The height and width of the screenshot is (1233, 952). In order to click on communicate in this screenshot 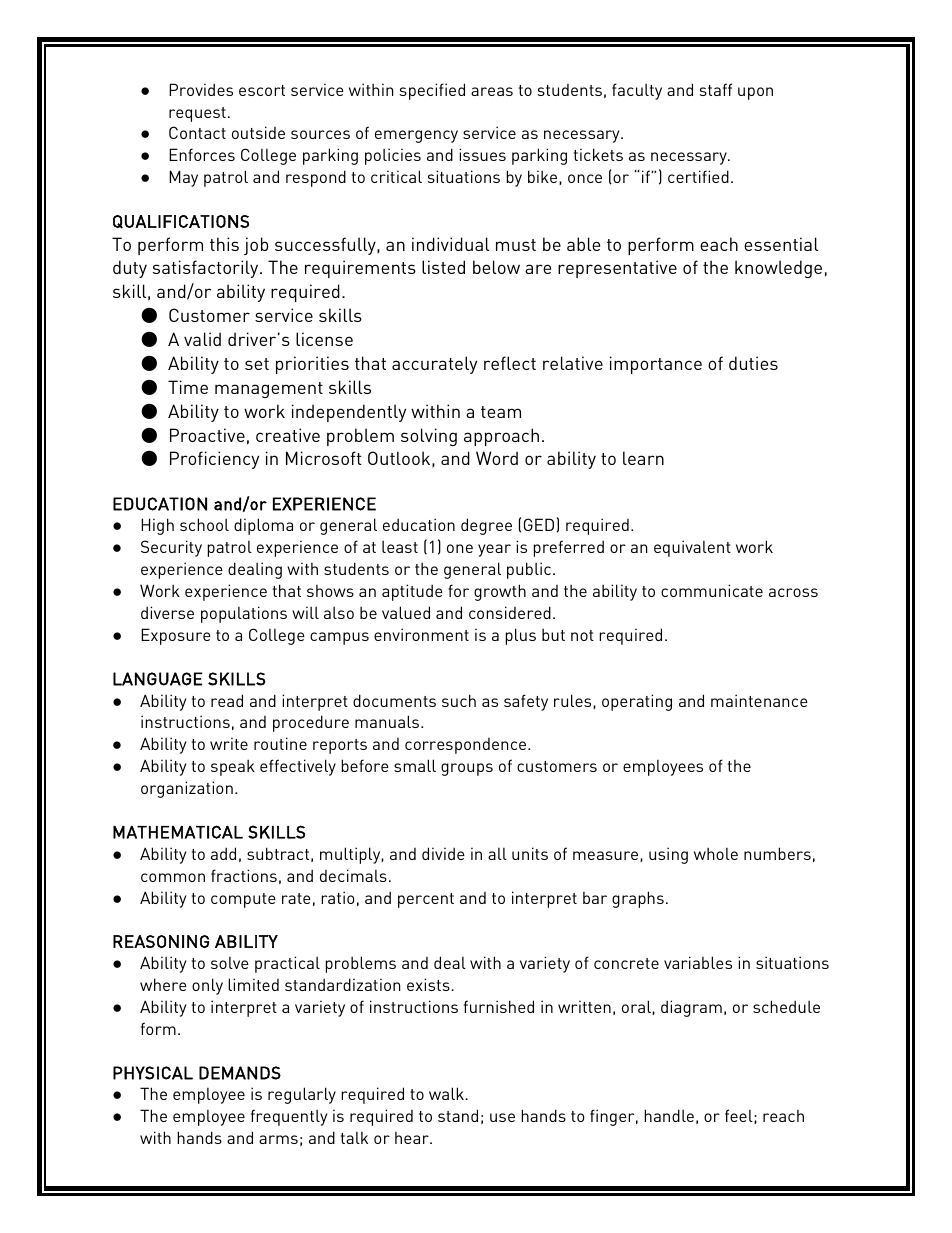, I will do `click(712, 590)`.
